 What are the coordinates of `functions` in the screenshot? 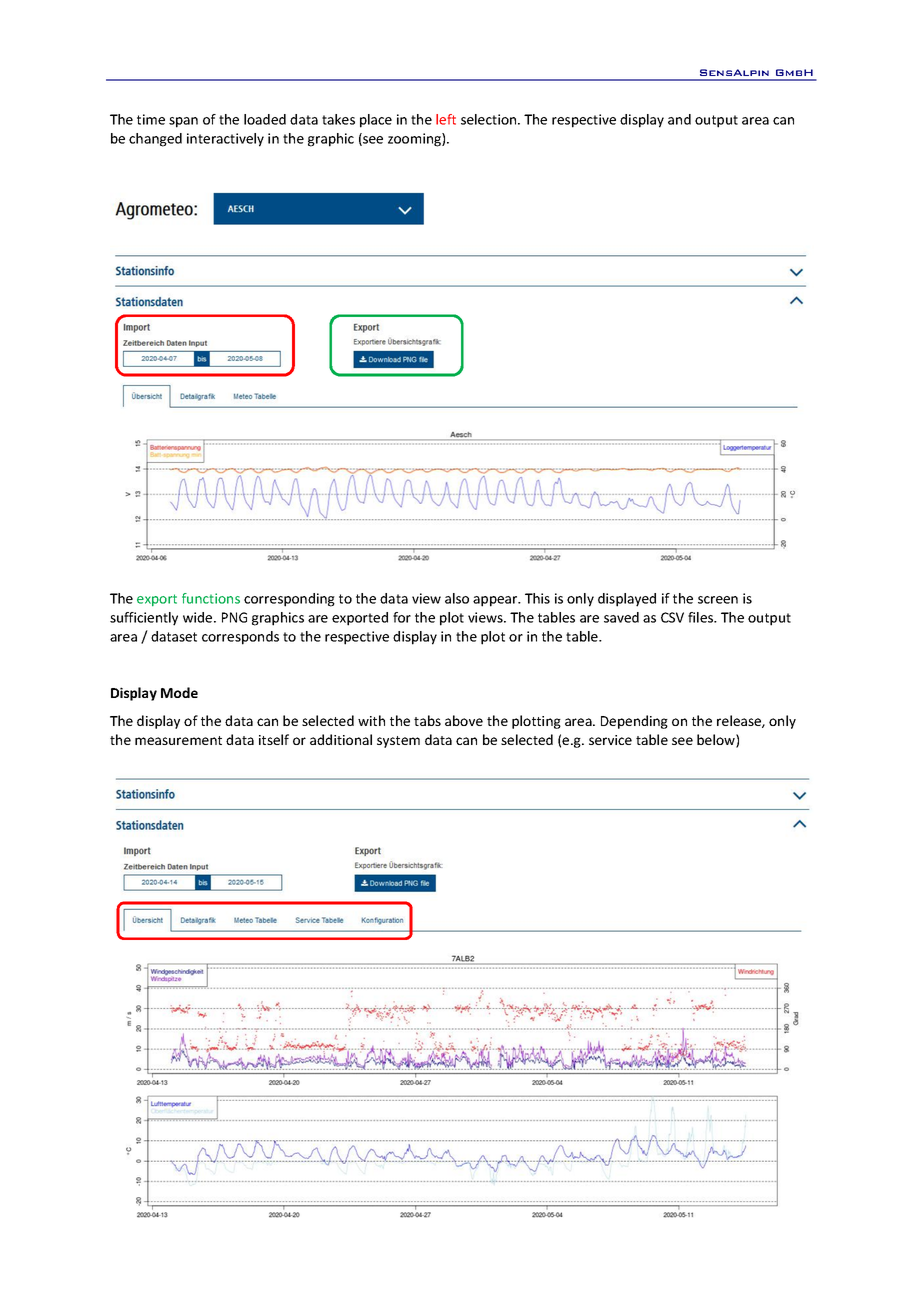 It's located at (211, 598).
